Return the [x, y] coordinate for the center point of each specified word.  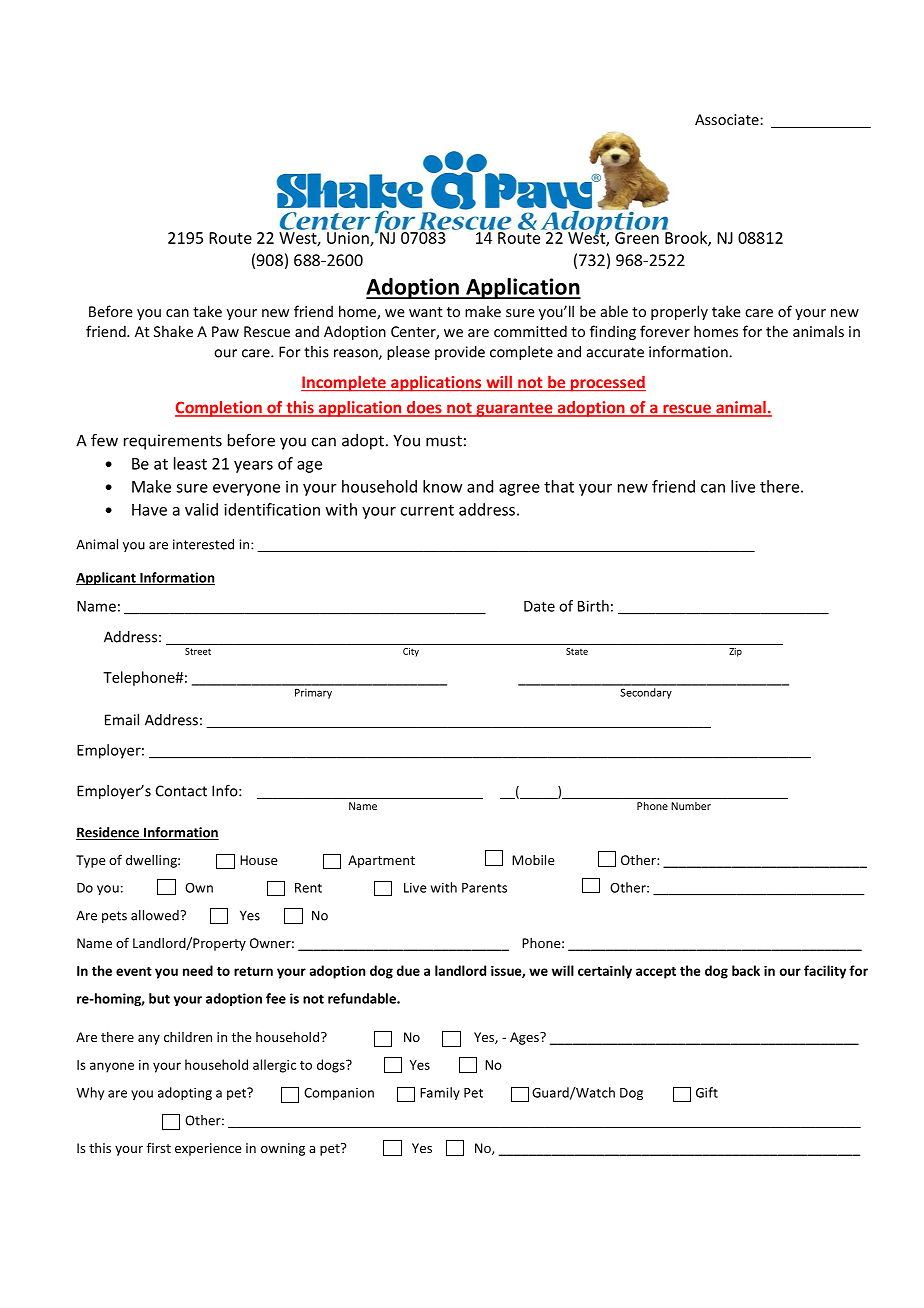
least [190, 463]
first [159, 1147]
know [442, 486]
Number [691, 806]
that [559, 486]
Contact [181, 791]
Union [349, 239]
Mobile [533, 859]
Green [637, 238]
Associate [728, 119]
